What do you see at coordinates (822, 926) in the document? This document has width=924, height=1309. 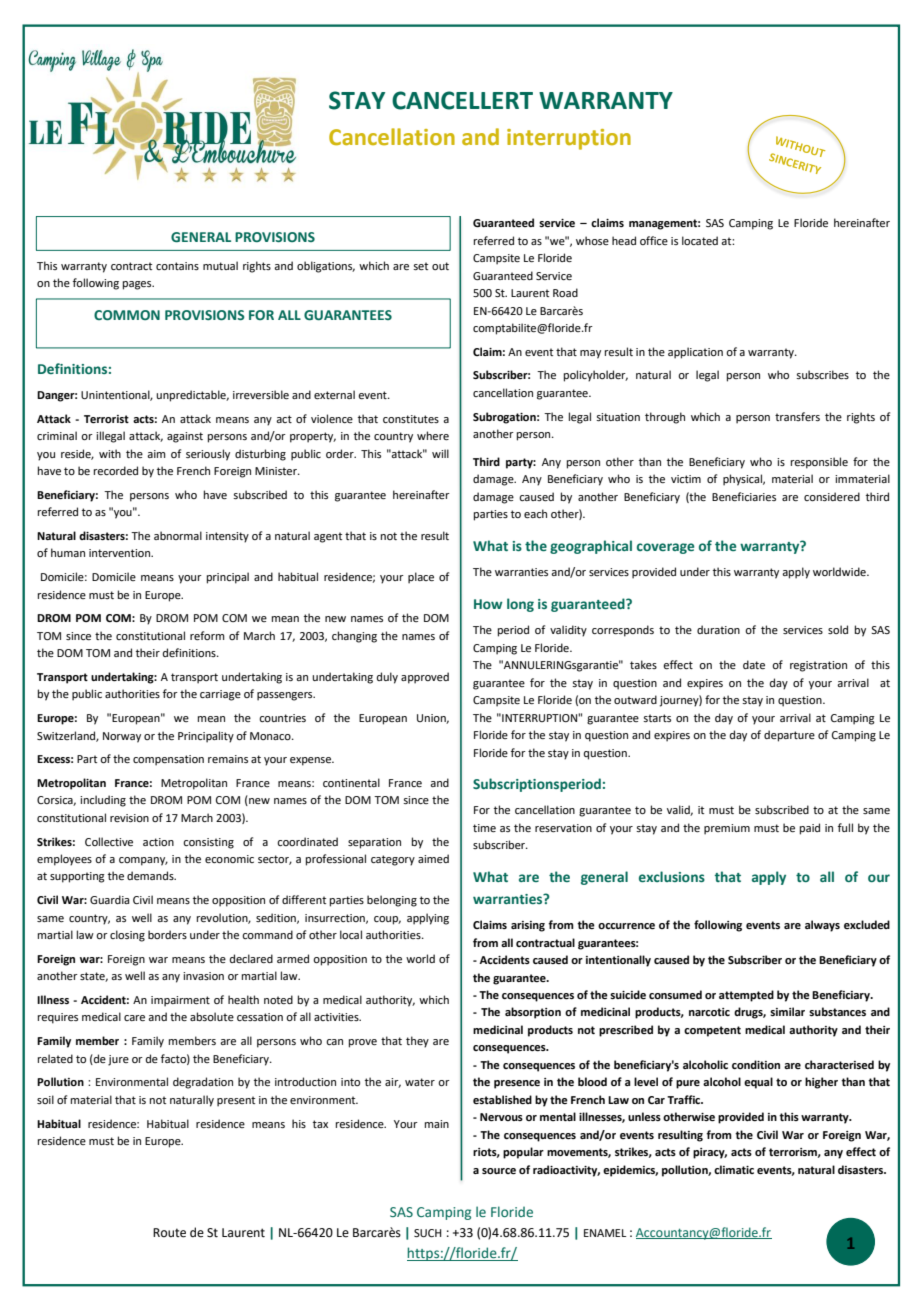 I see `always` at bounding box center [822, 926].
